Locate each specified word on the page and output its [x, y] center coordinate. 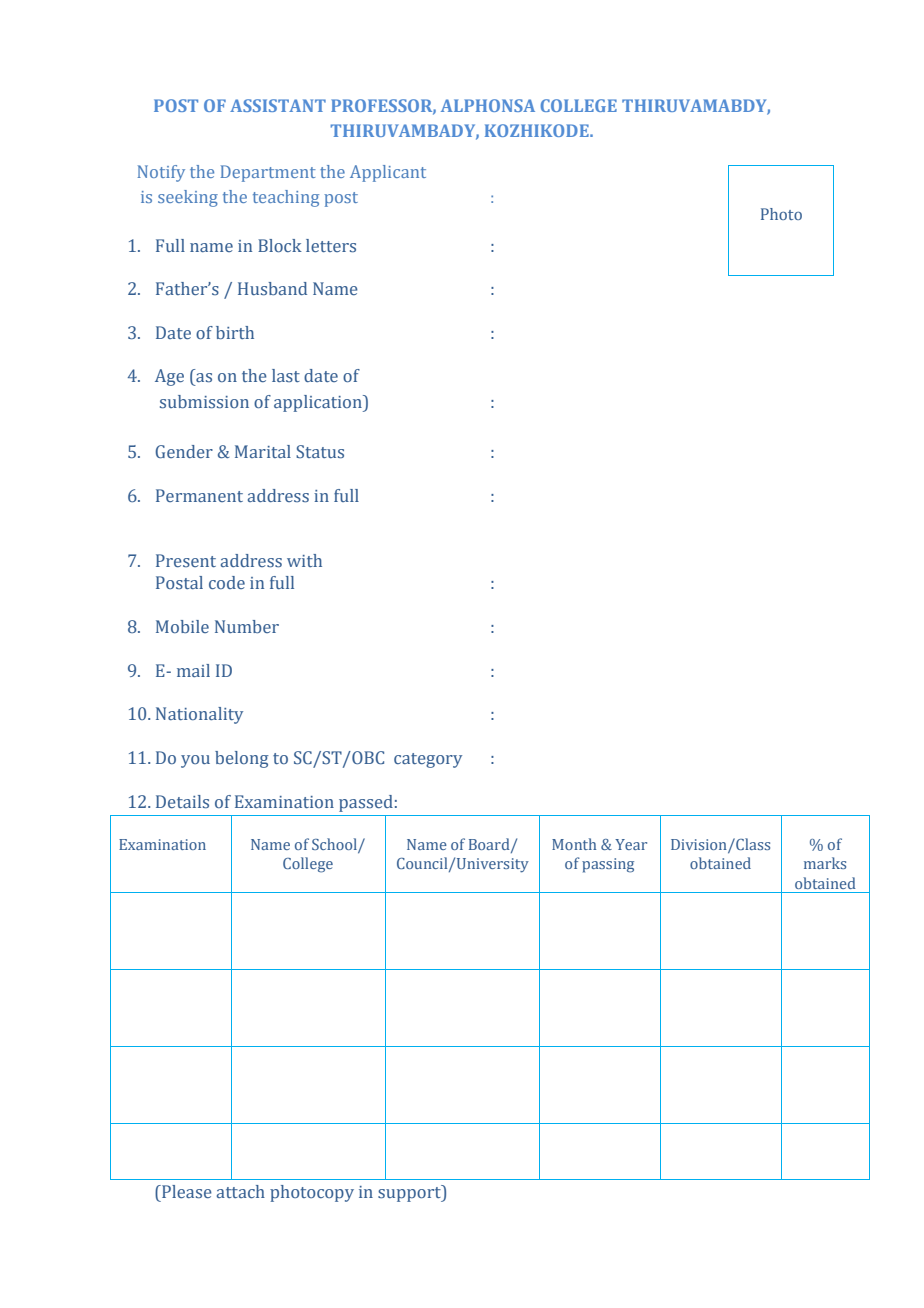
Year [631, 844]
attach [241, 1191]
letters [331, 245]
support [410, 1193]
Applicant [388, 173]
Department [268, 173]
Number [247, 626]
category [428, 760]
